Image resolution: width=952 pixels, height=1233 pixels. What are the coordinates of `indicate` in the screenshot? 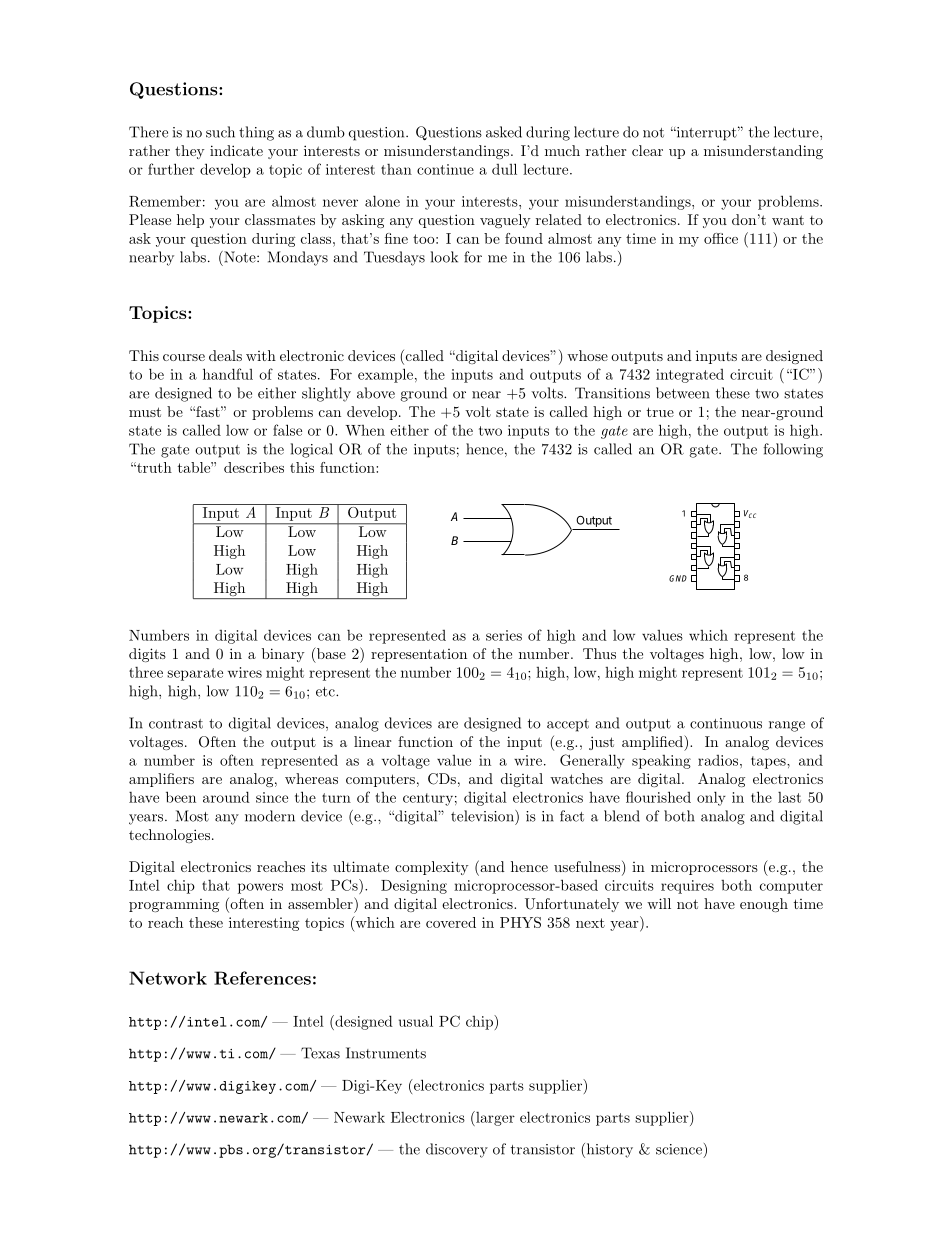 It's located at (236, 150).
